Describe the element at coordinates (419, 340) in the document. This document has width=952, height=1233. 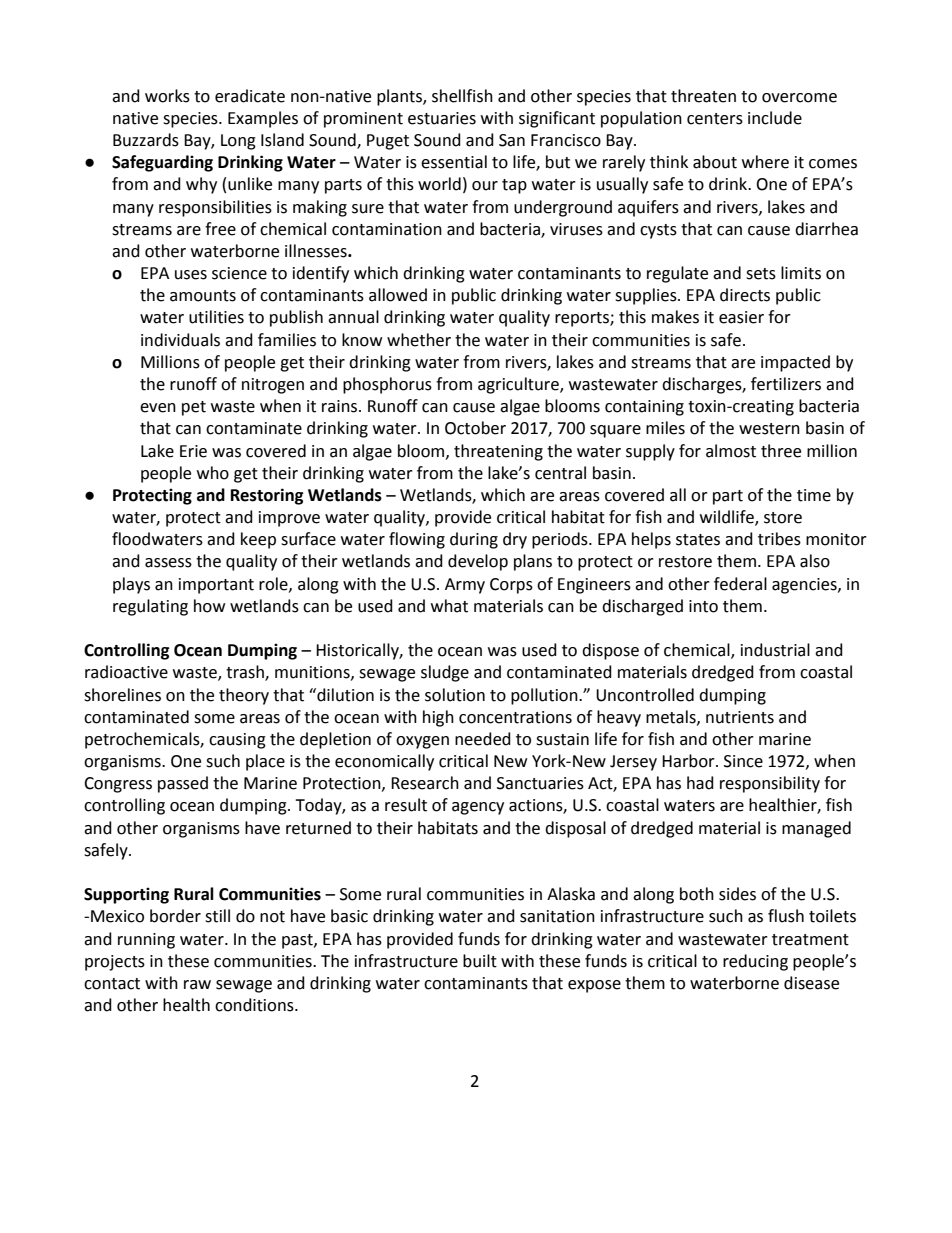
I see `whether` at that location.
